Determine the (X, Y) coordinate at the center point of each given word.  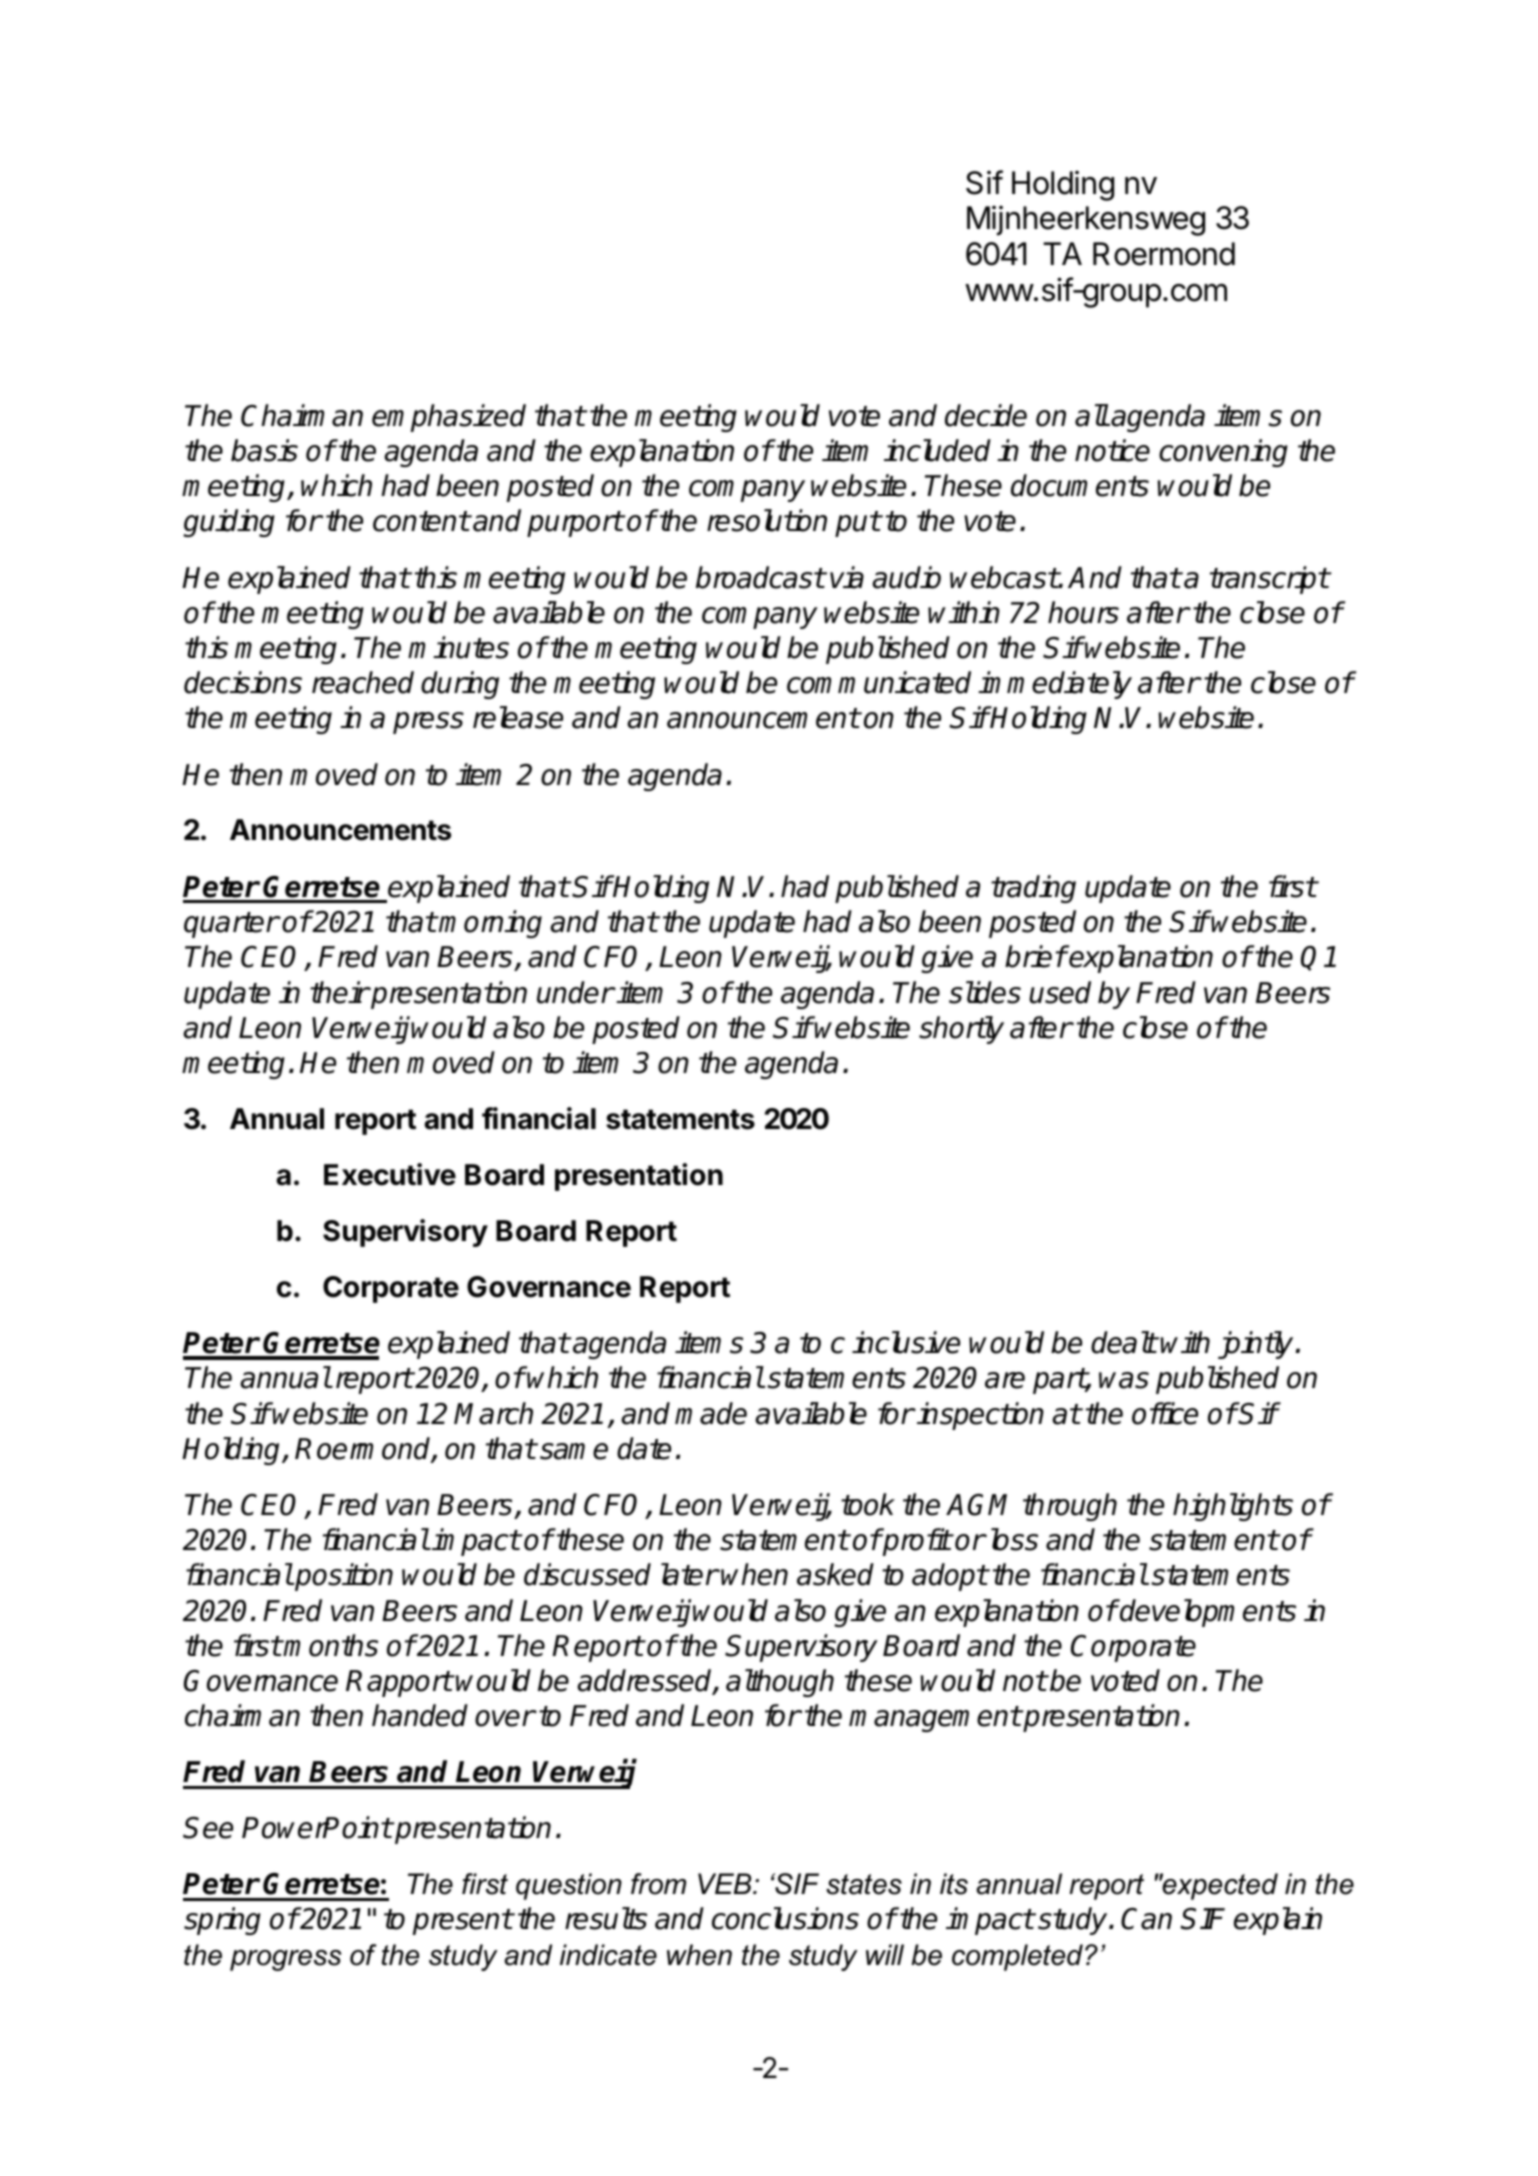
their (339, 992)
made (711, 1413)
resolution (767, 520)
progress (285, 1960)
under (575, 992)
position (343, 1577)
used (1060, 992)
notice (1112, 450)
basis (264, 450)
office (1165, 1413)
